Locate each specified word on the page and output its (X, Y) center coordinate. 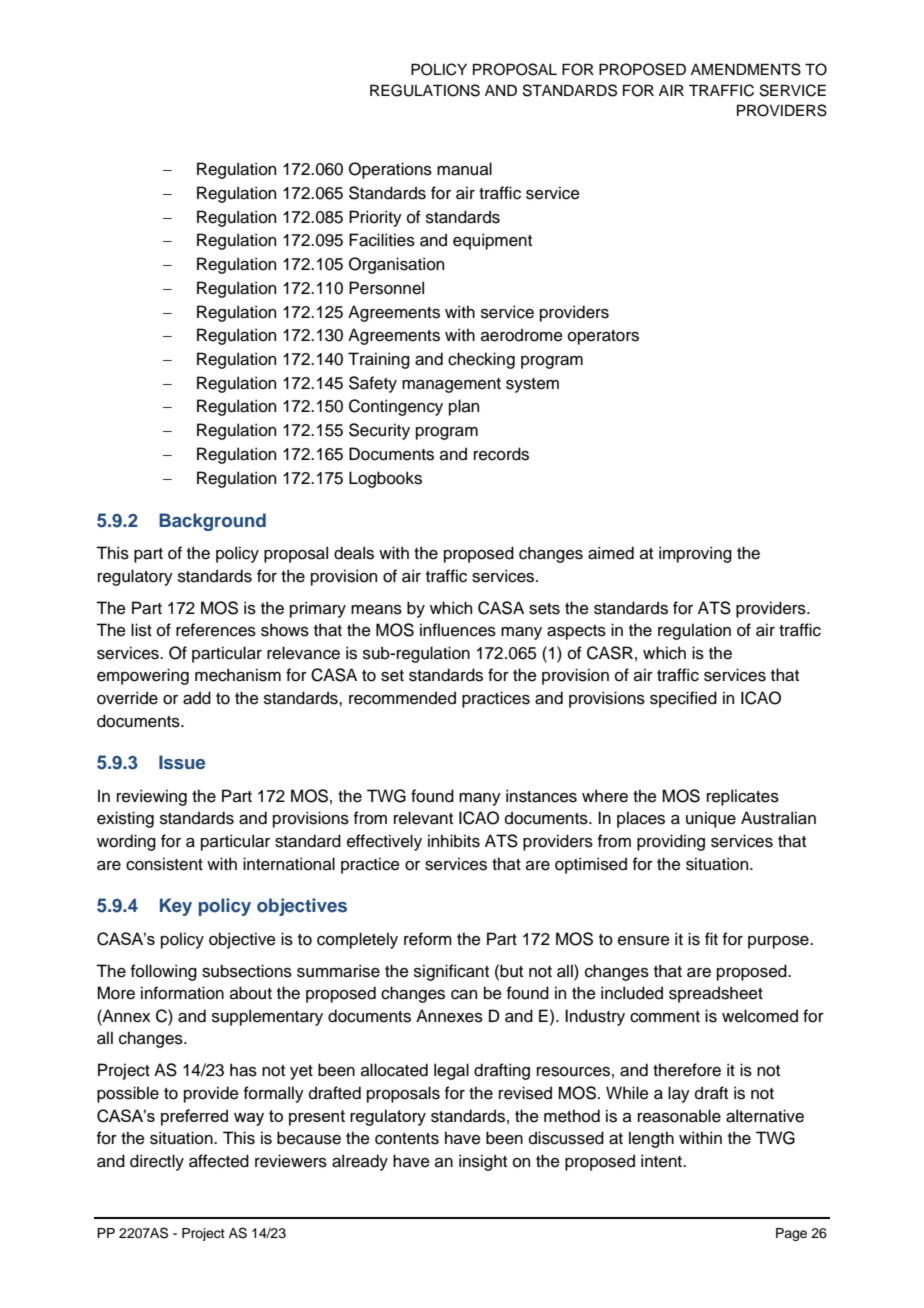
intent (662, 1161)
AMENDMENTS (746, 69)
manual (464, 169)
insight (483, 1162)
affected (219, 1161)
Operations (390, 170)
